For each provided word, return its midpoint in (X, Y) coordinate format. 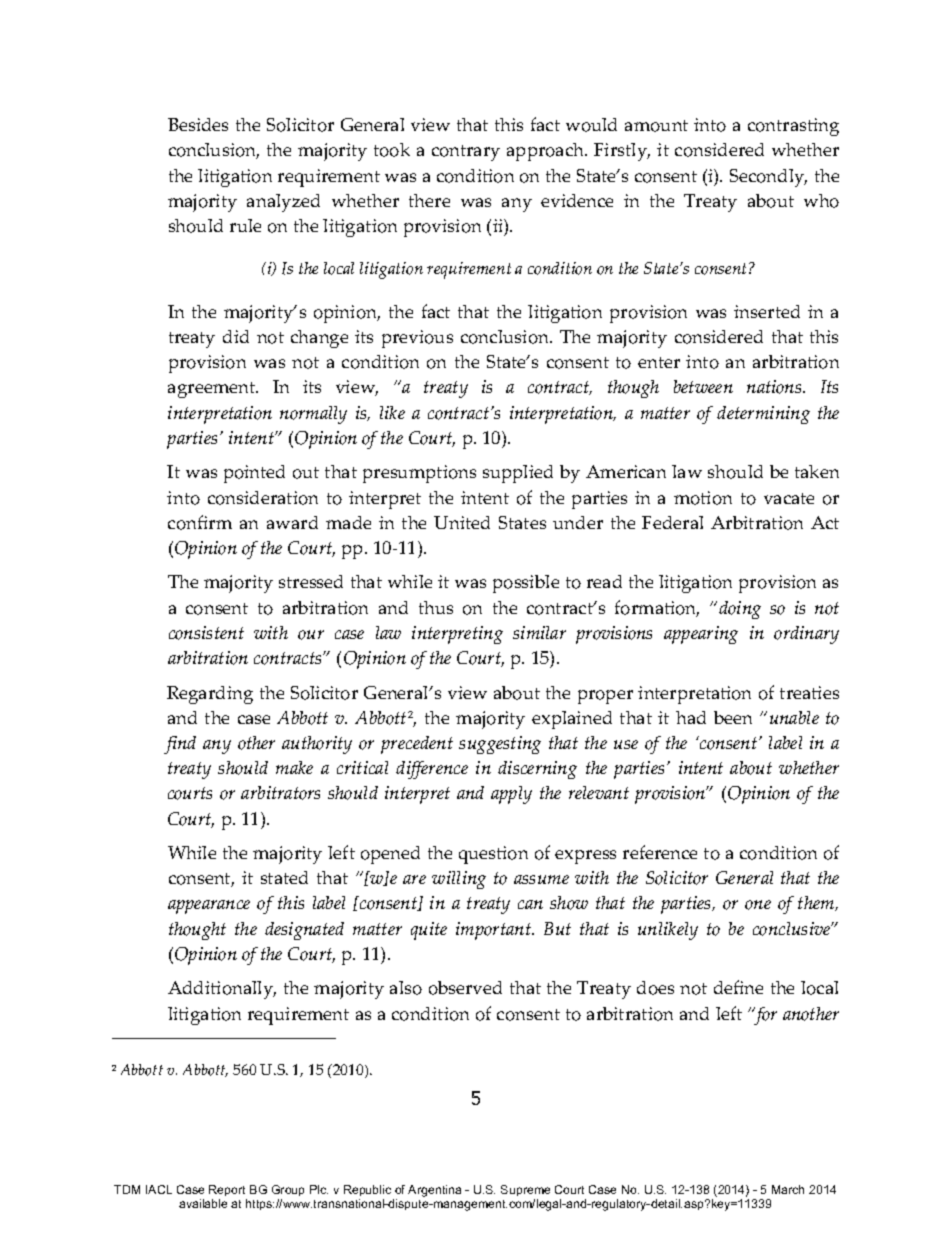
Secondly (768, 178)
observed (465, 988)
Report (227, 1190)
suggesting (500, 745)
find (180, 745)
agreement (213, 390)
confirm (200, 522)
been (733, 717)
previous (417, 339)
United (462, 522)
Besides (198, 124)
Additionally (222, 990)
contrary (466, 153)
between (703, 386)
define (738, 987)
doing (740, 610)
